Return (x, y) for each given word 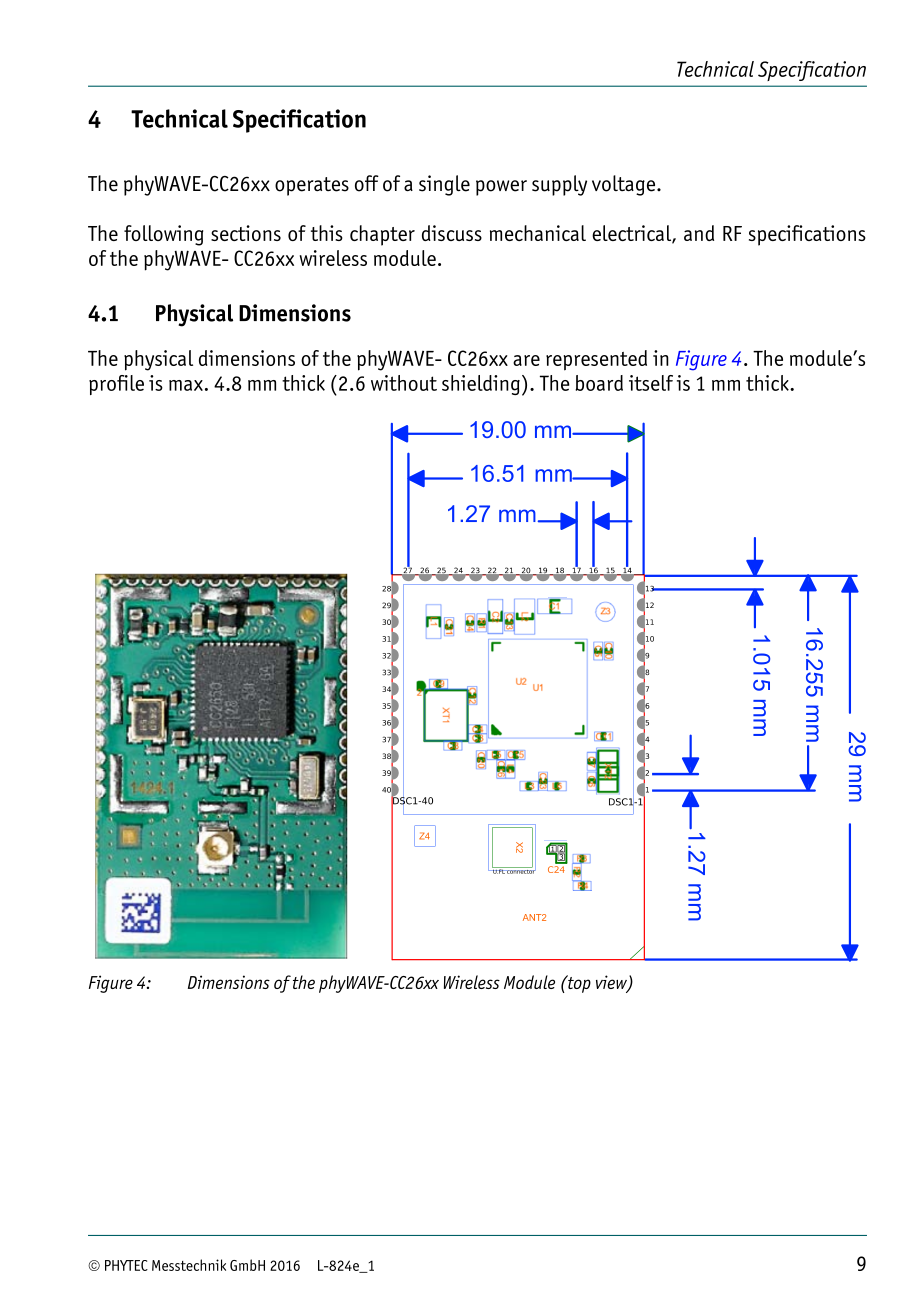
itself (651, 383)
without (404, 383)
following (163, 235)
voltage (625, 185)
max (186, 385)
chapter (382, 235)
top (578, 984)
